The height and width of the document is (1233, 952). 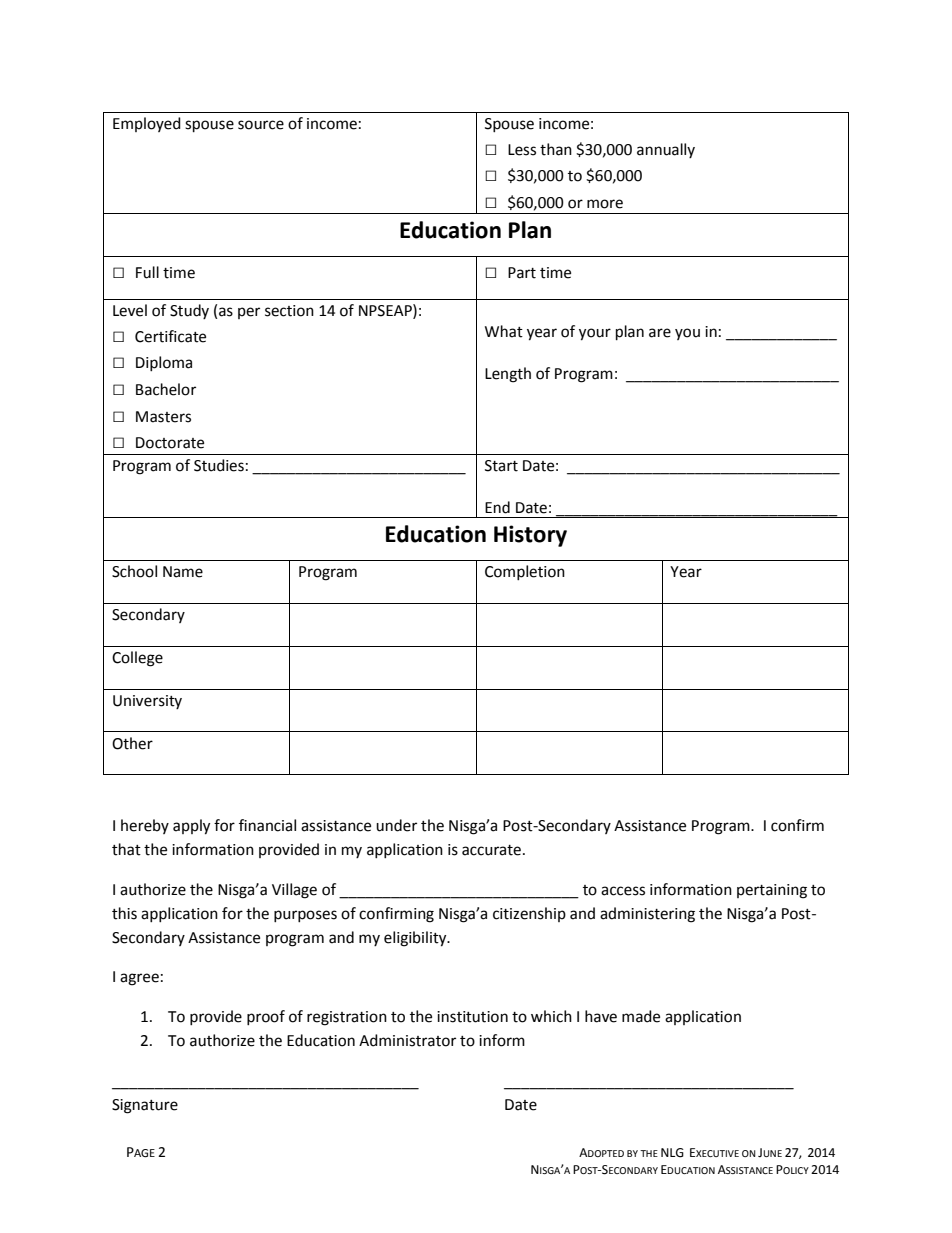 I want to click on made, so click(x=641, y=1016).
